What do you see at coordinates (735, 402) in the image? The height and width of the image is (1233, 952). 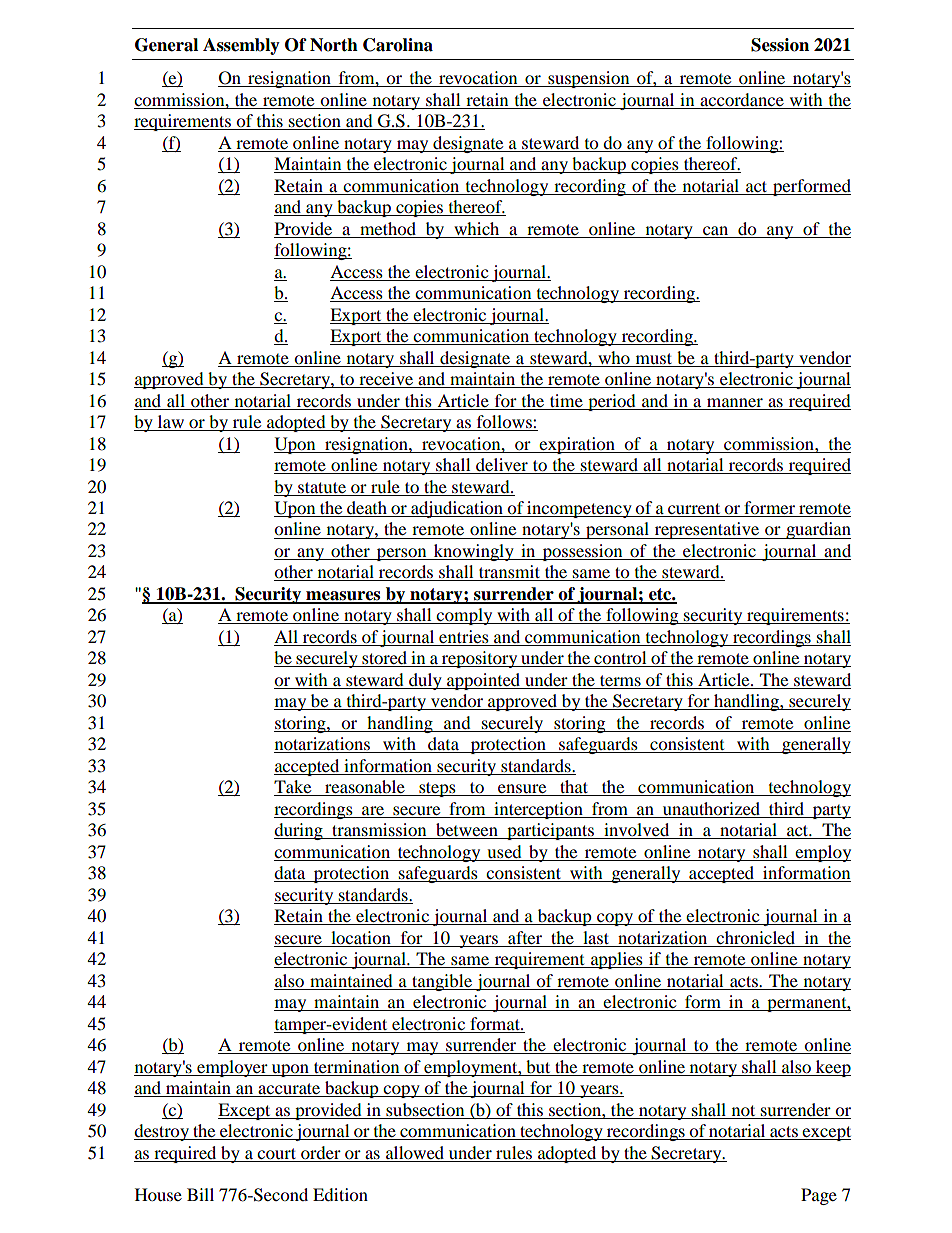 I see `manner` at bounding box center [735, 402].
